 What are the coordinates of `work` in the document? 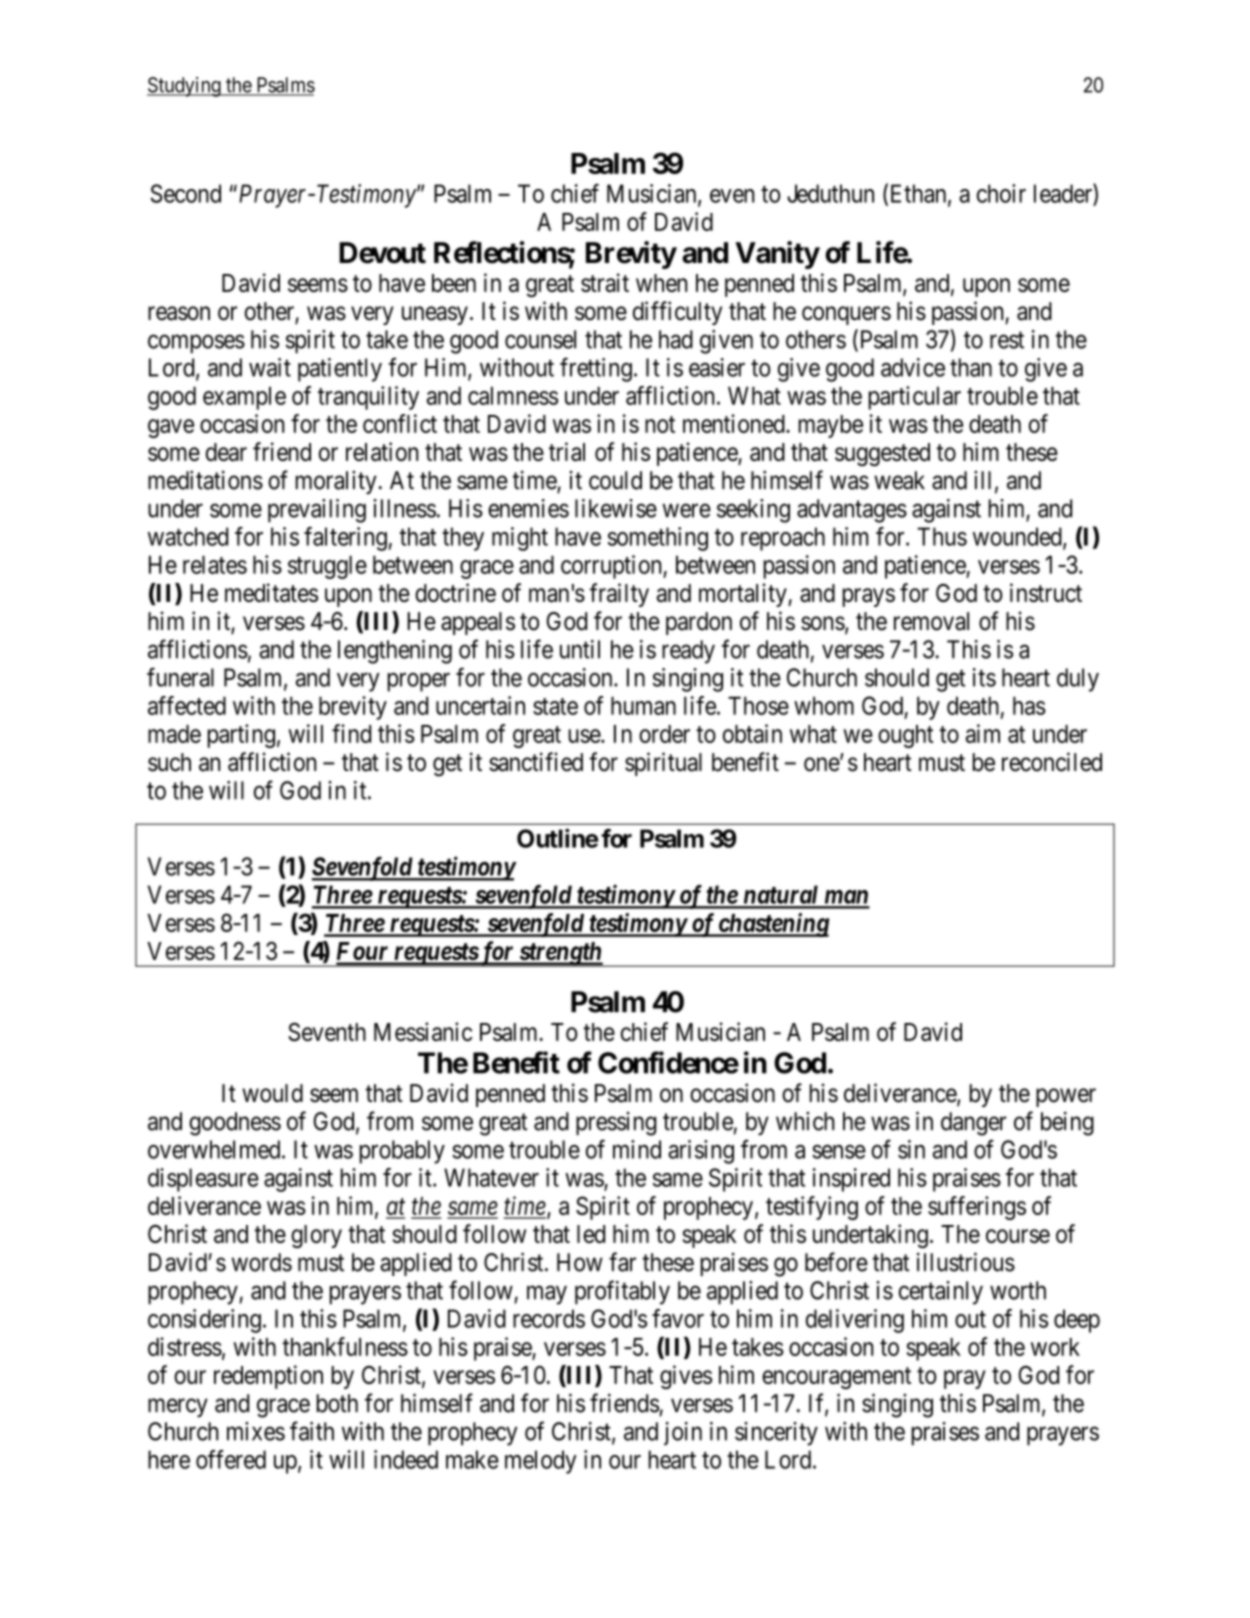 It's located at (1055, 1347).
